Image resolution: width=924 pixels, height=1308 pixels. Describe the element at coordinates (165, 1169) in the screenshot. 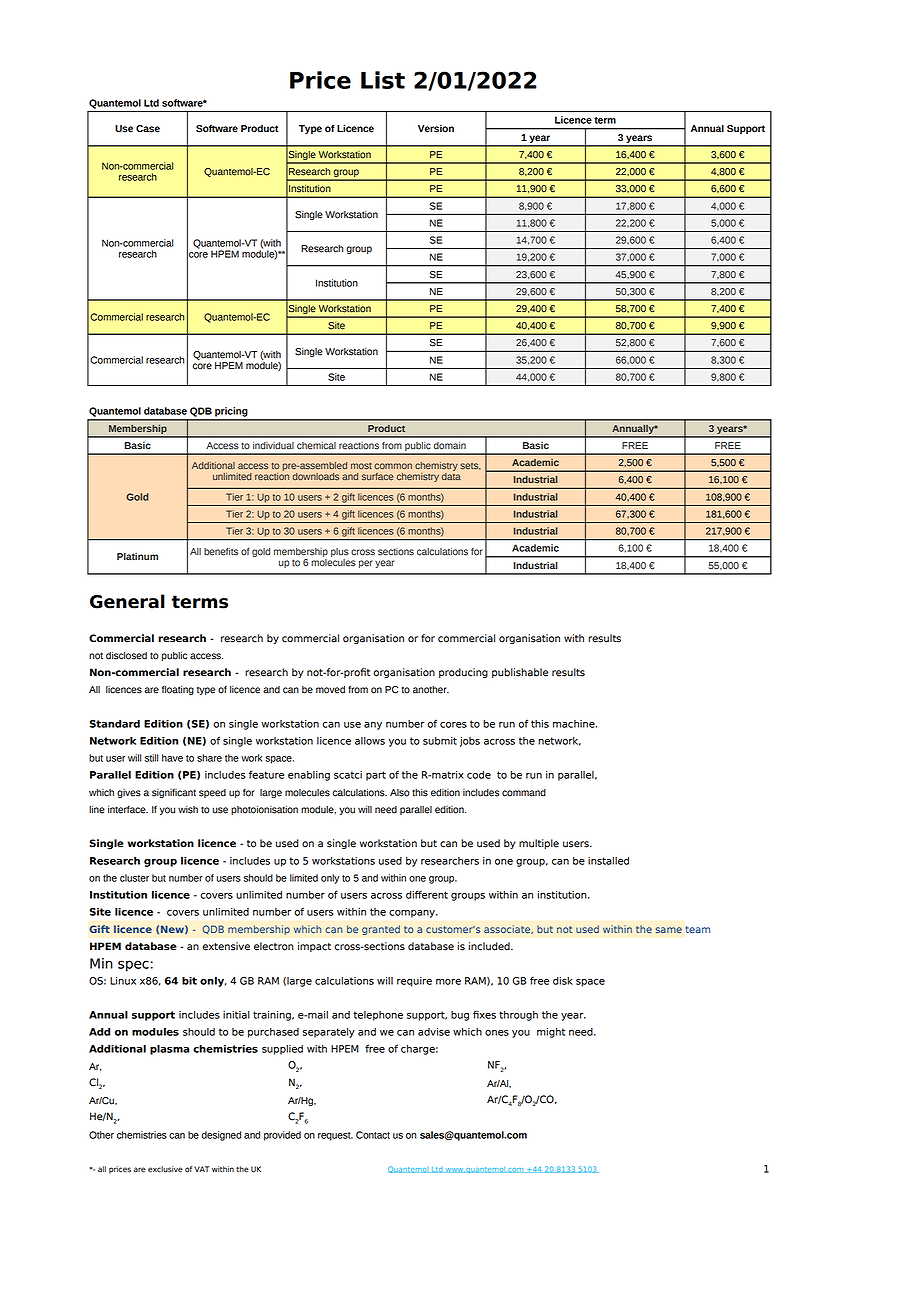

I see `exclusive` at that location.
